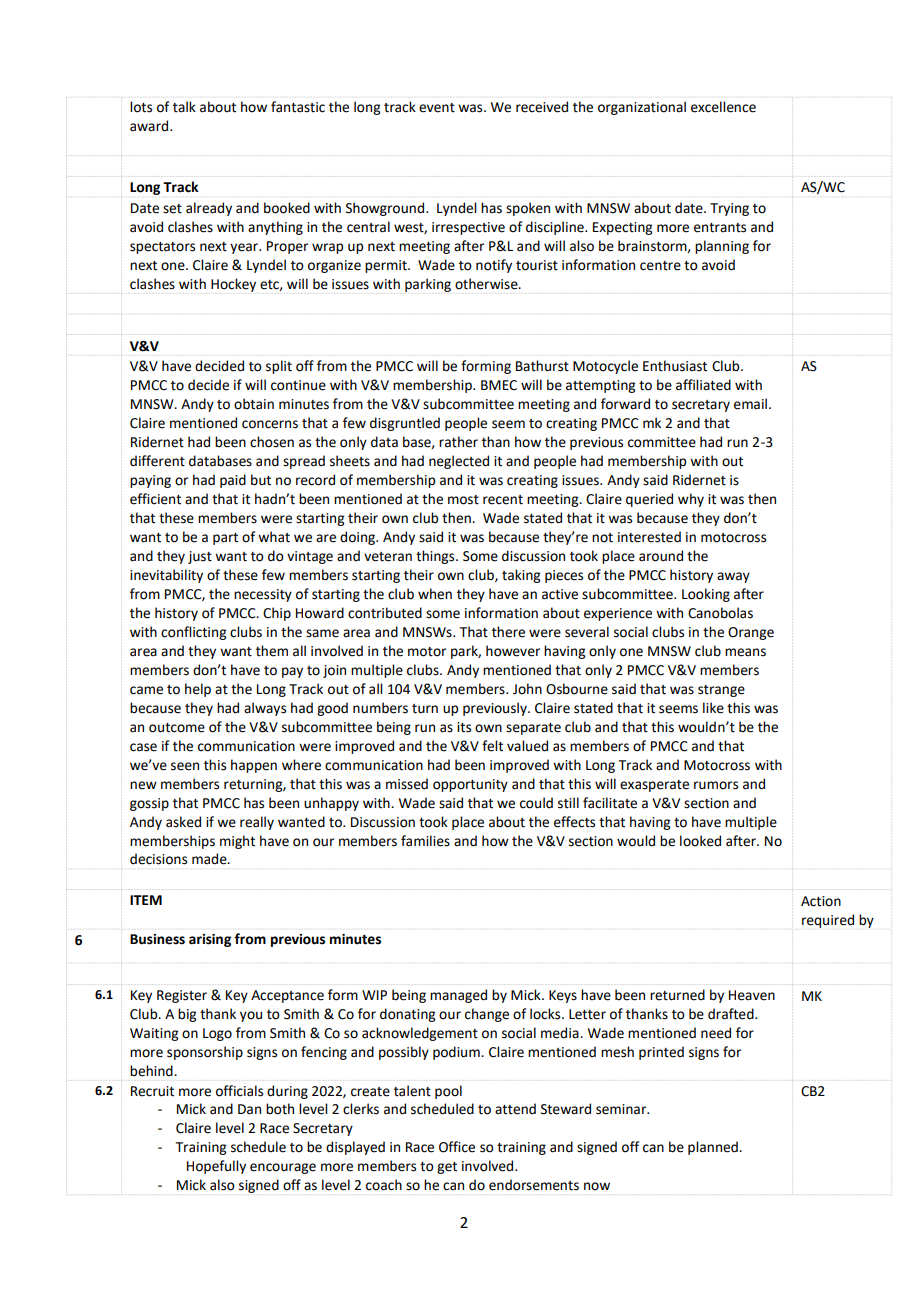  Describe the element at coordinates (193, 633) in the screenshot. I see `conflicting` at that location.
